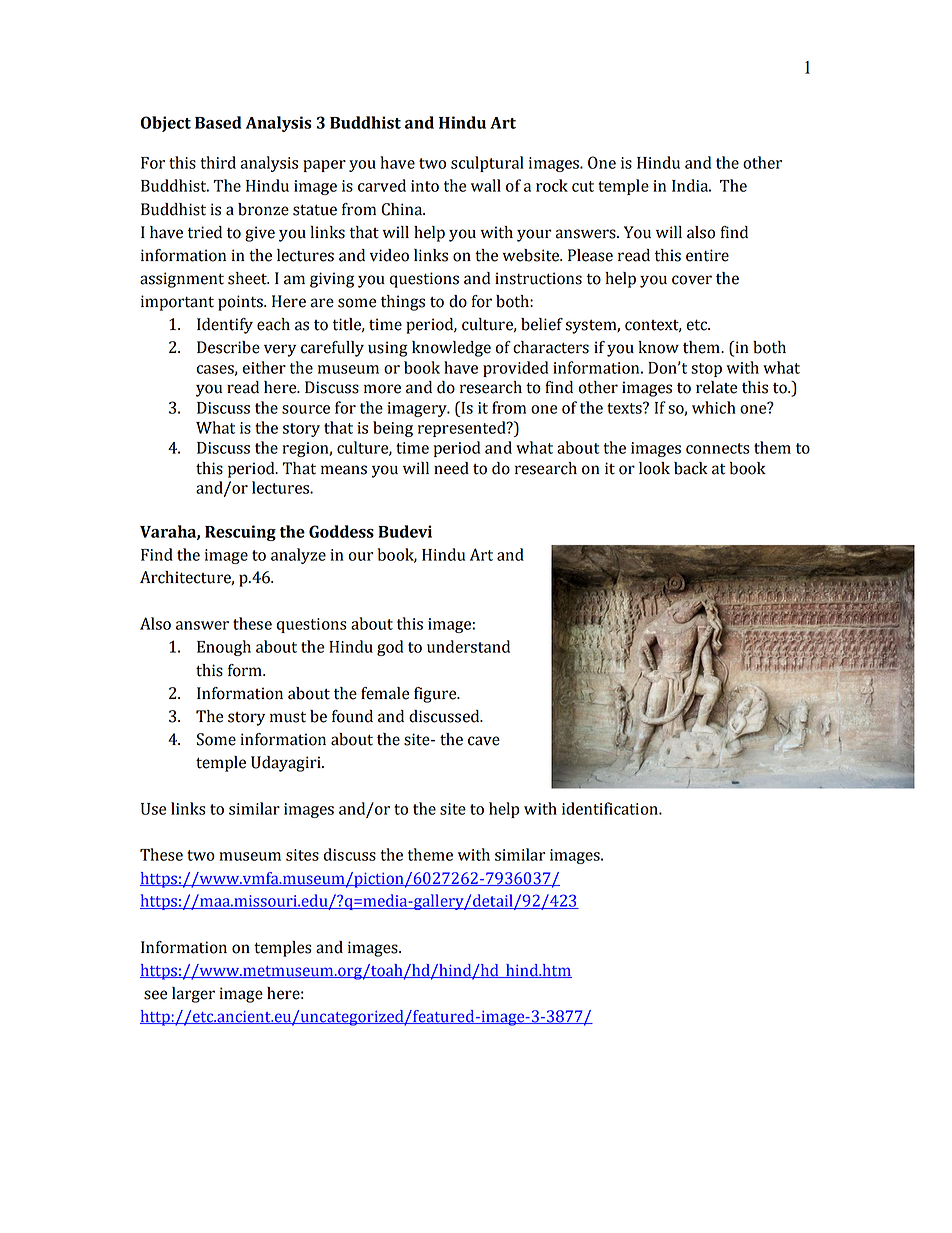 The height and width of the page is (1233, 952). Describe the element at coordinates (654, 468) in the page. I see `look` at that location.
